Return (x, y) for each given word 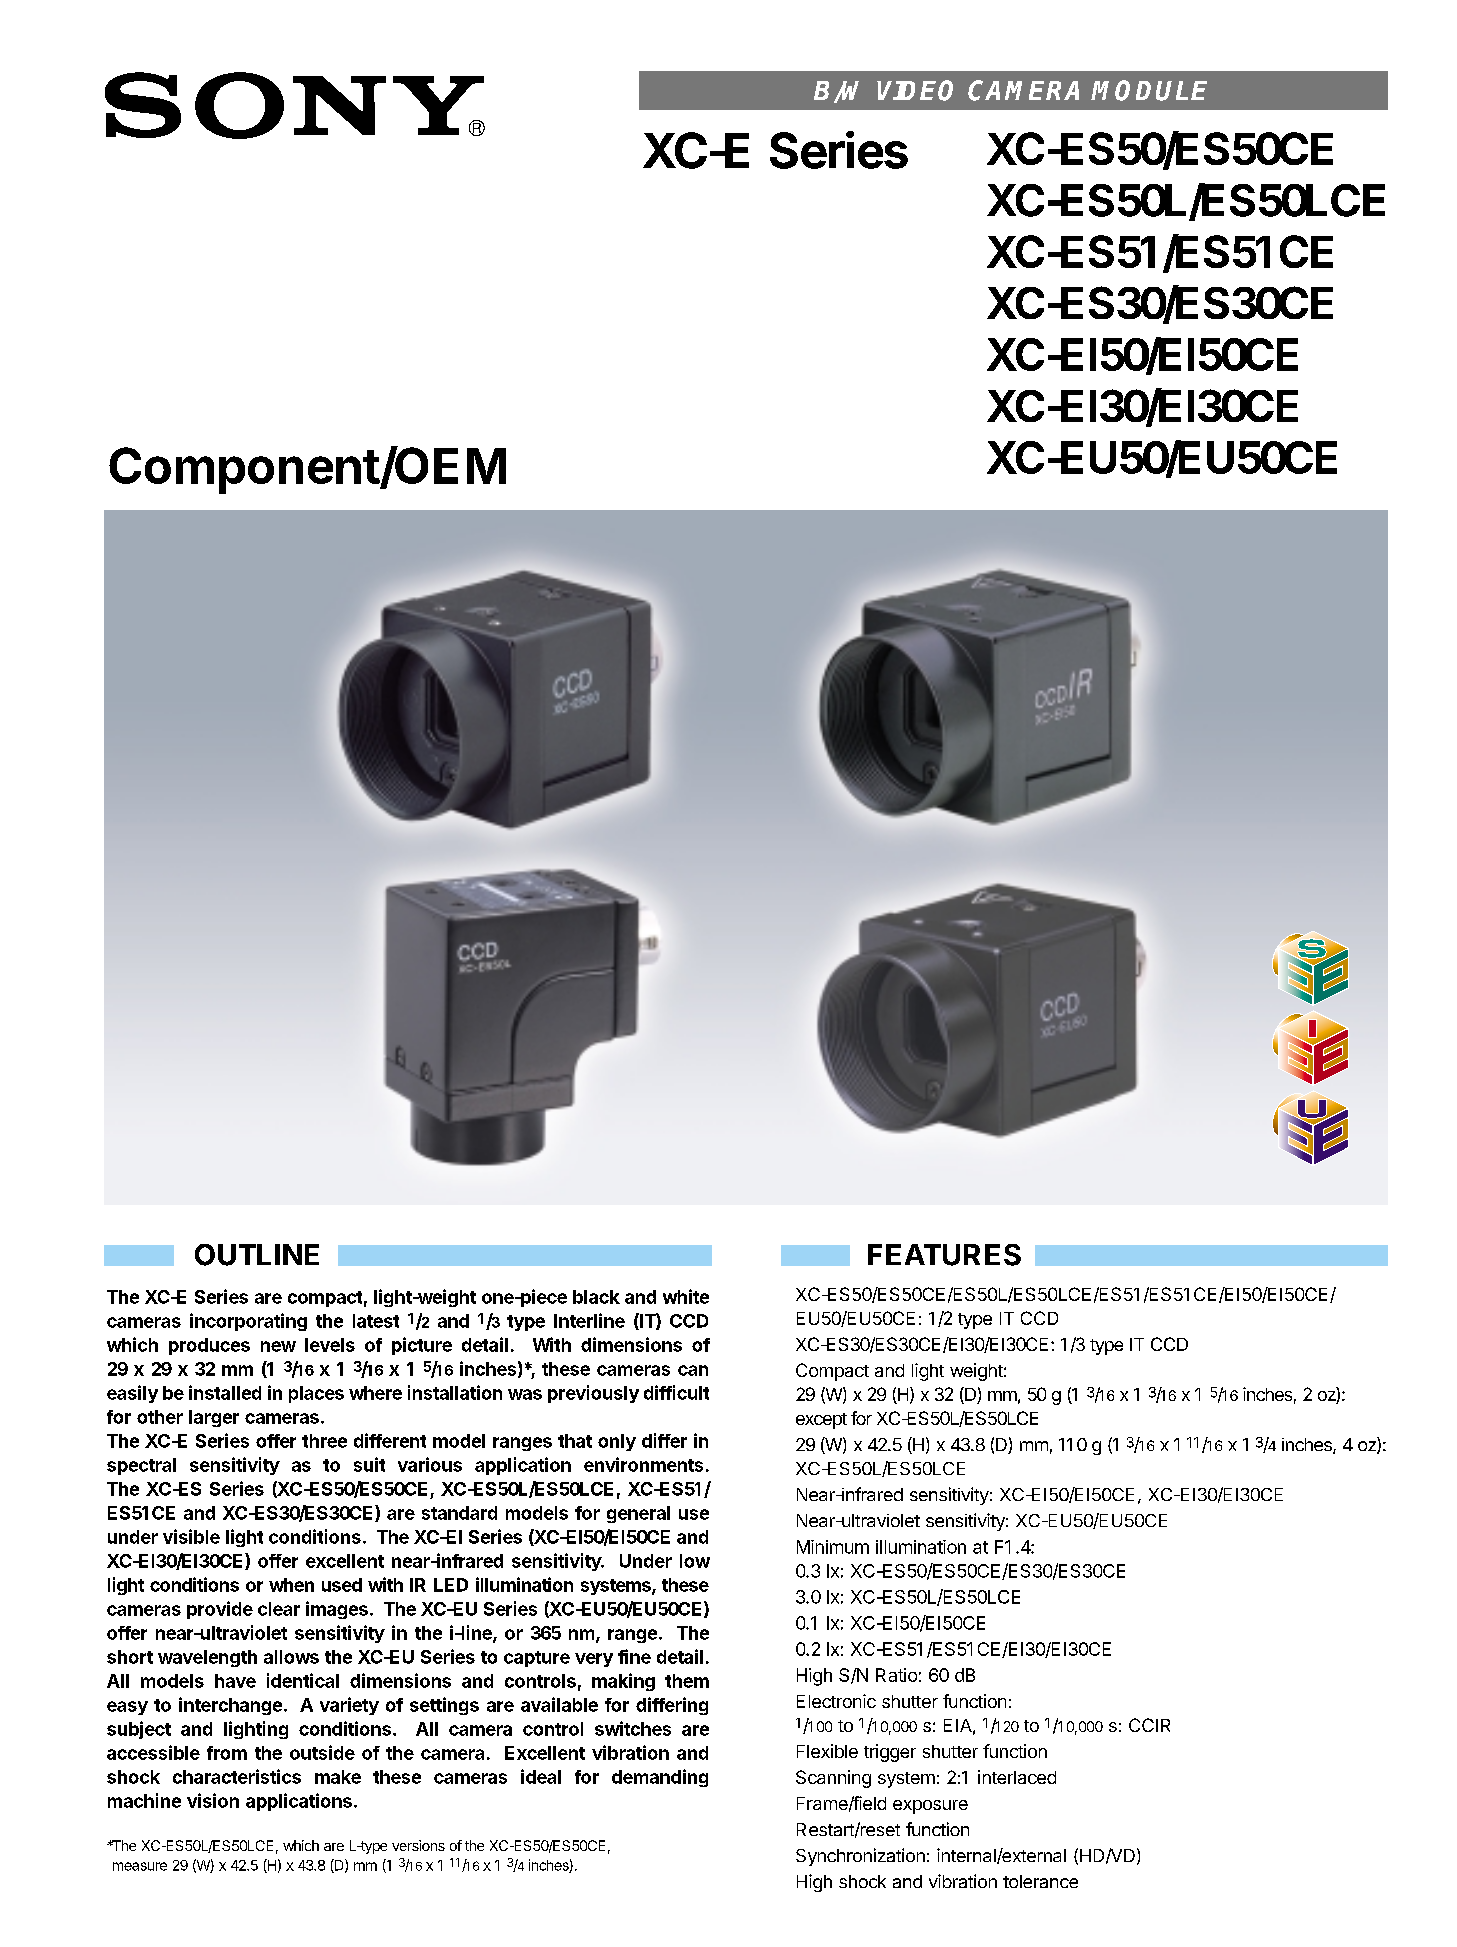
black (596, 1297)
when (291, 1585)
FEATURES (944, 1255)
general (638, 1514)
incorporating (248, 1322)
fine (634, 1656)
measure (140, 1866)
